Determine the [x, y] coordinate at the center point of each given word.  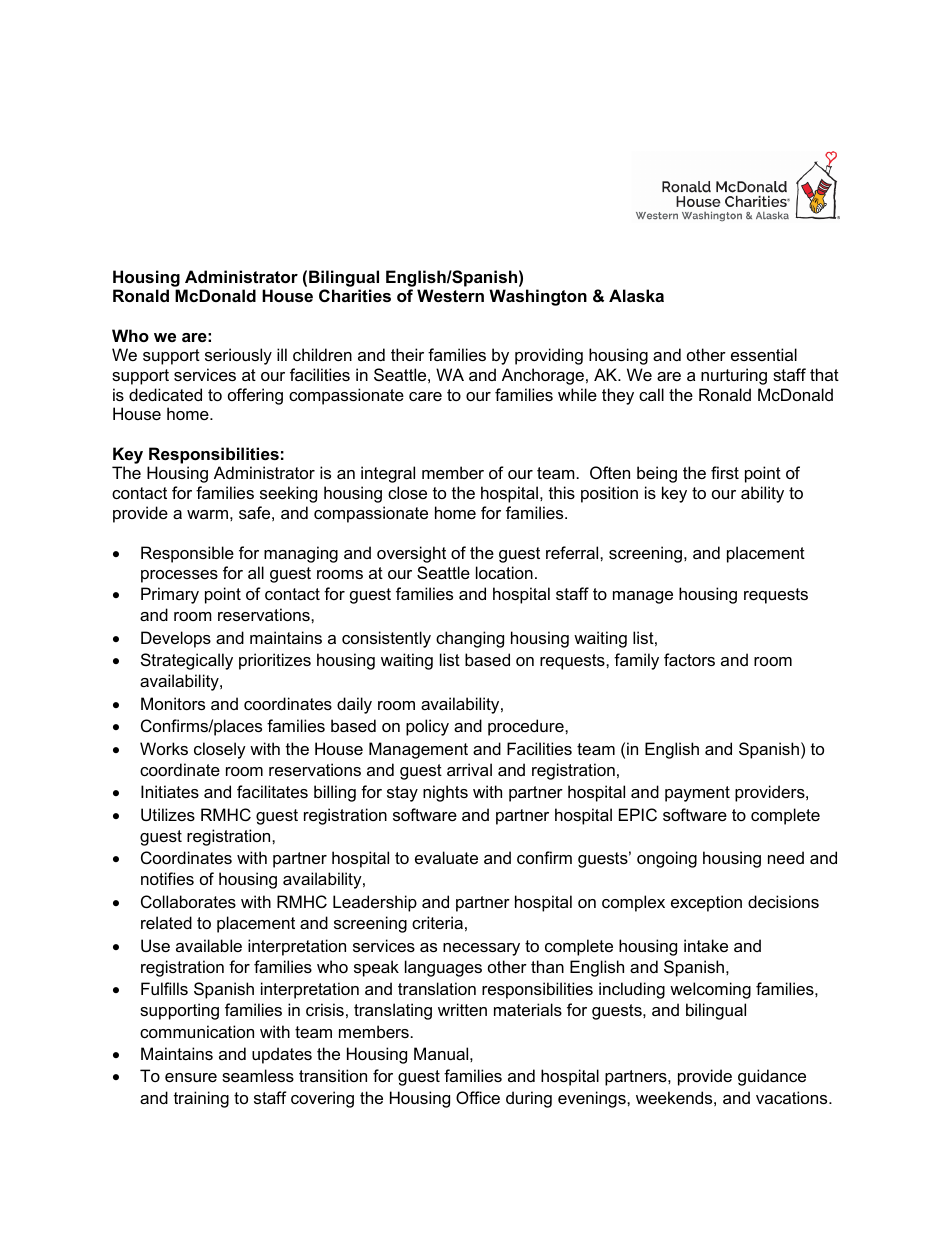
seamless [258, 1075]
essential [764, 354]
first [725, 472]
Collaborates [188, 901]
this [562, 492]
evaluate [446, 857]
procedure [527, 727]
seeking [288, 494]
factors [689, 659]
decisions [783, 901]
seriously [238, 356]
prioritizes [275, 661]
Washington [538, 297]
